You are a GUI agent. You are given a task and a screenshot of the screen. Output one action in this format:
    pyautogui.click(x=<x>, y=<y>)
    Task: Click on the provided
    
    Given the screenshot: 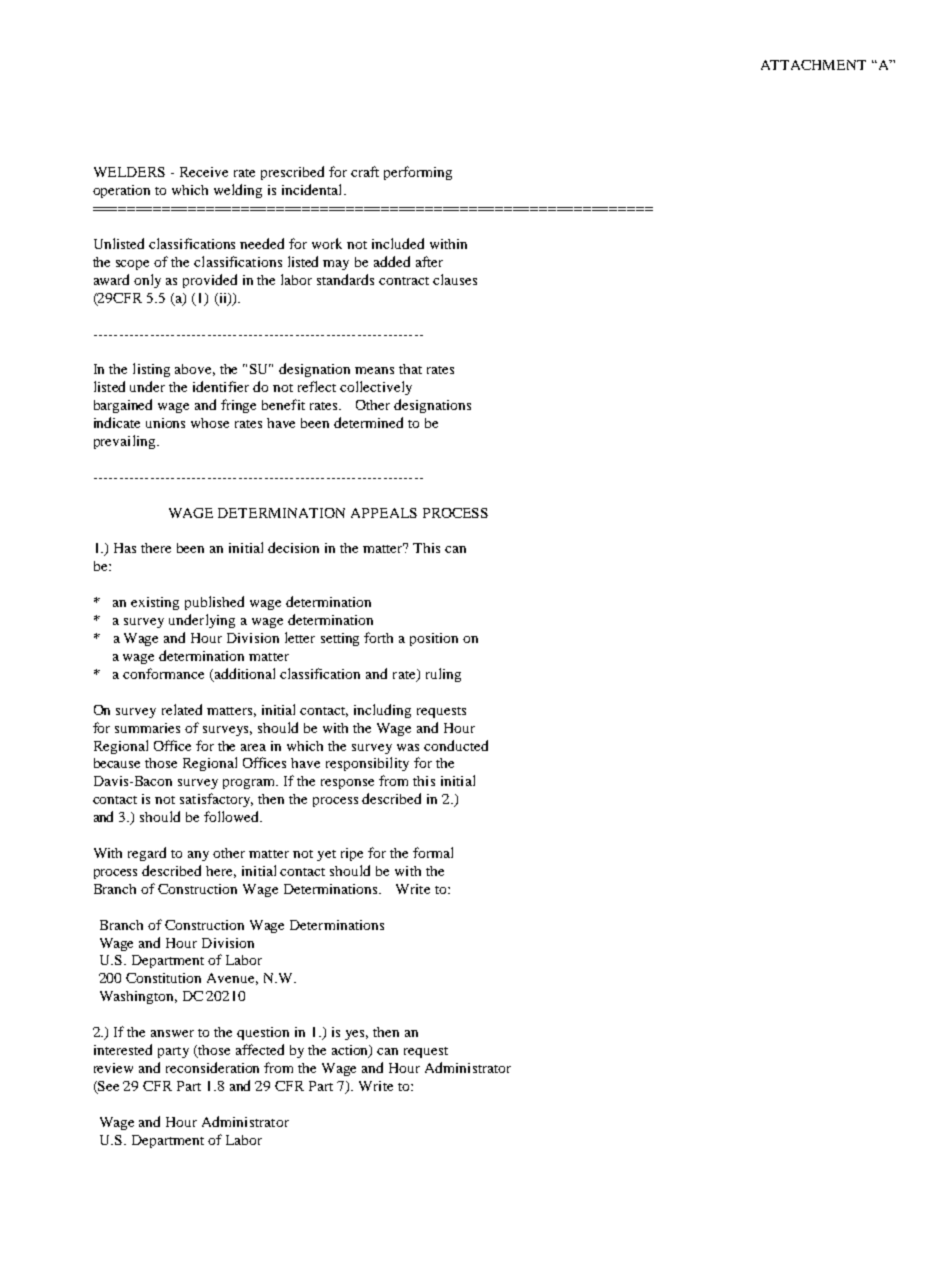 What is the action you would take?
    pyautogui.click(x=210, y=281)
